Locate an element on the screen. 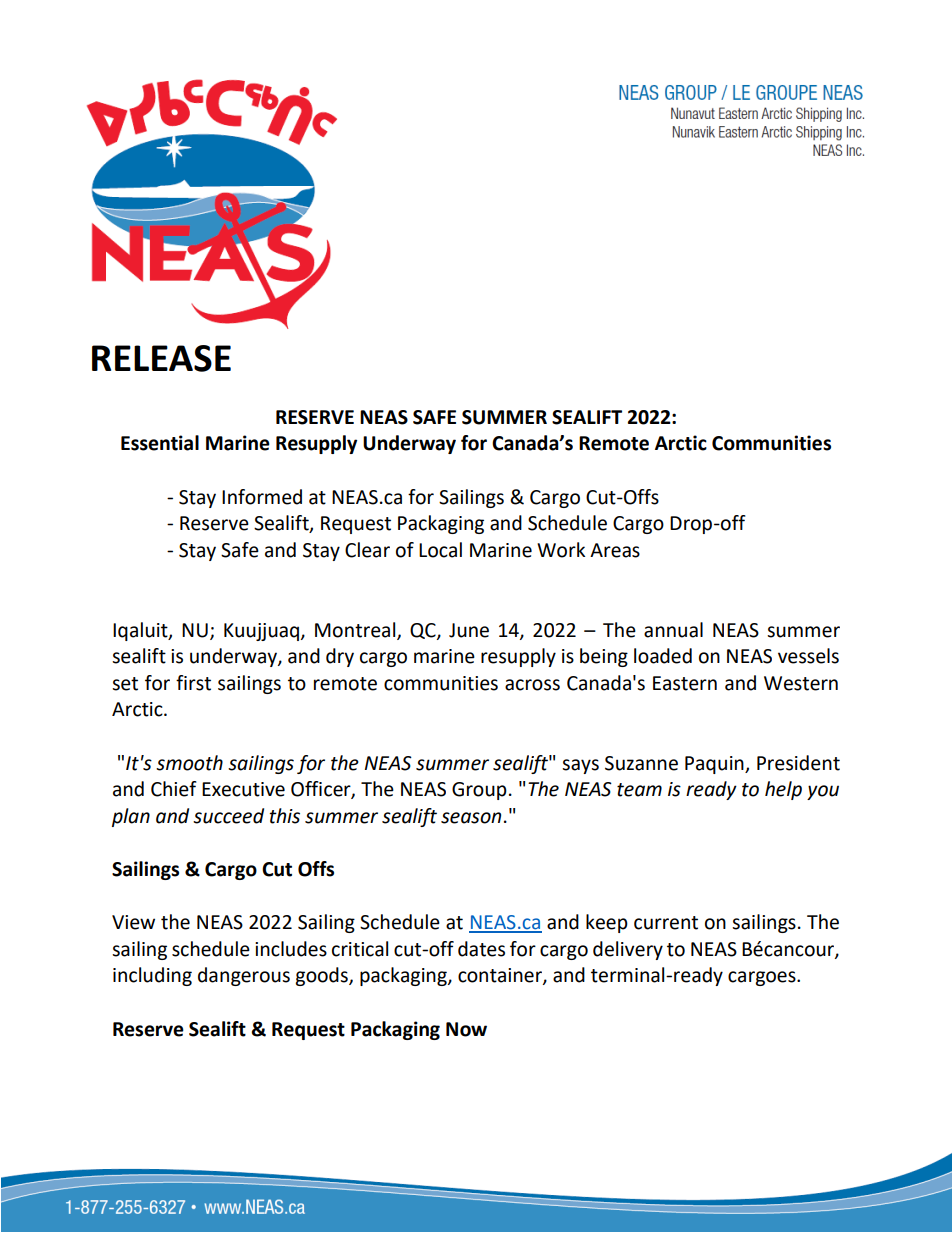  annual is located at coordinates (673, 630).
